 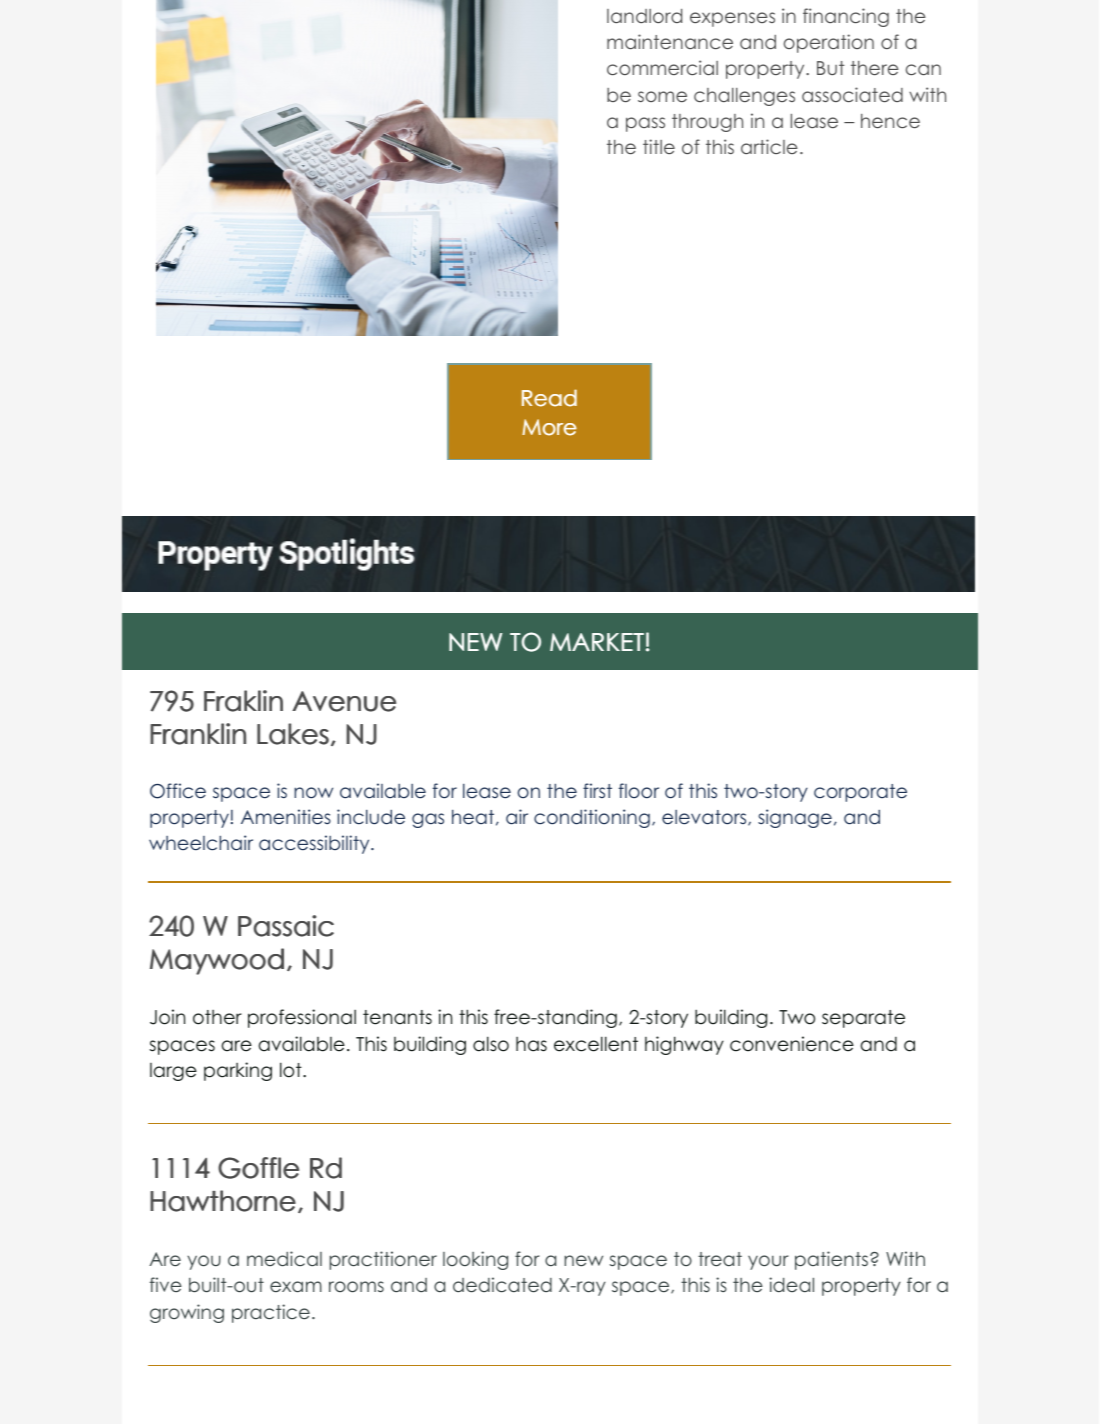 What do you see at coordinates (829, 43) in the document?
I see `operation` at bounding box center [829, 43].
